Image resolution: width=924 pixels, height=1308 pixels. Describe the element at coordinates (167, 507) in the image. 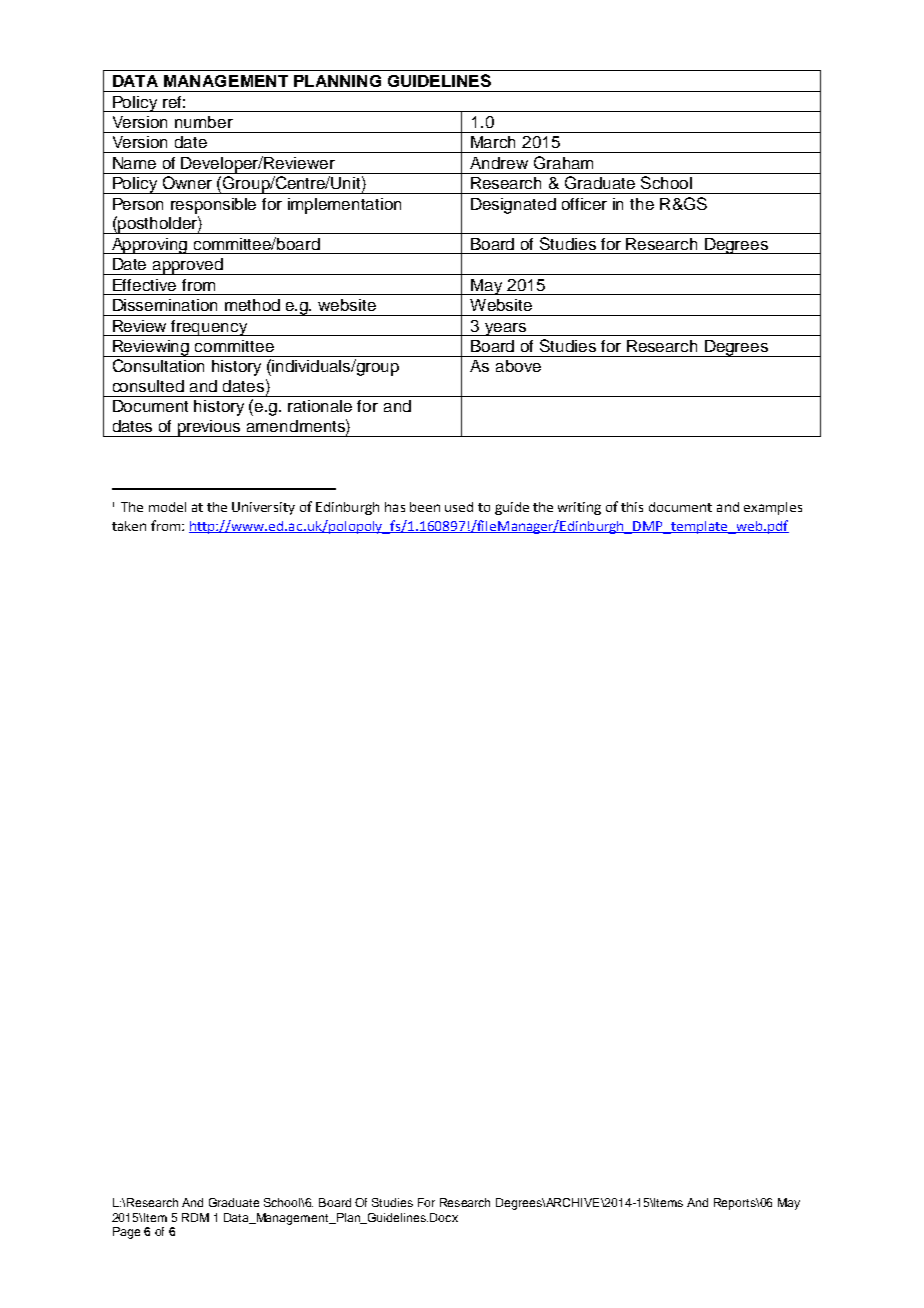

I see `model` at that location.
